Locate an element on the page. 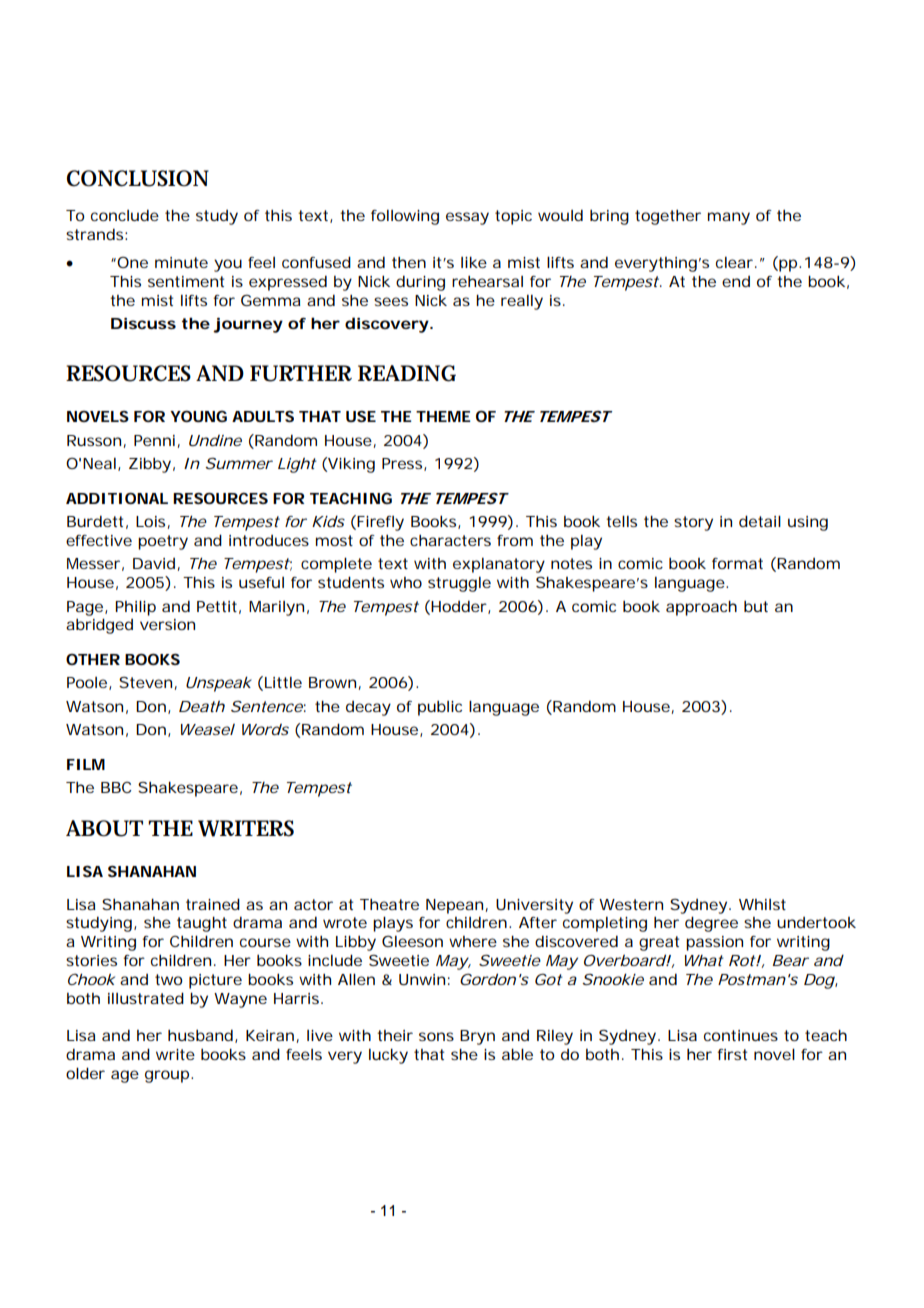 The height and width of the image is (1308, 924). but is located at coordinates (756, 606).
